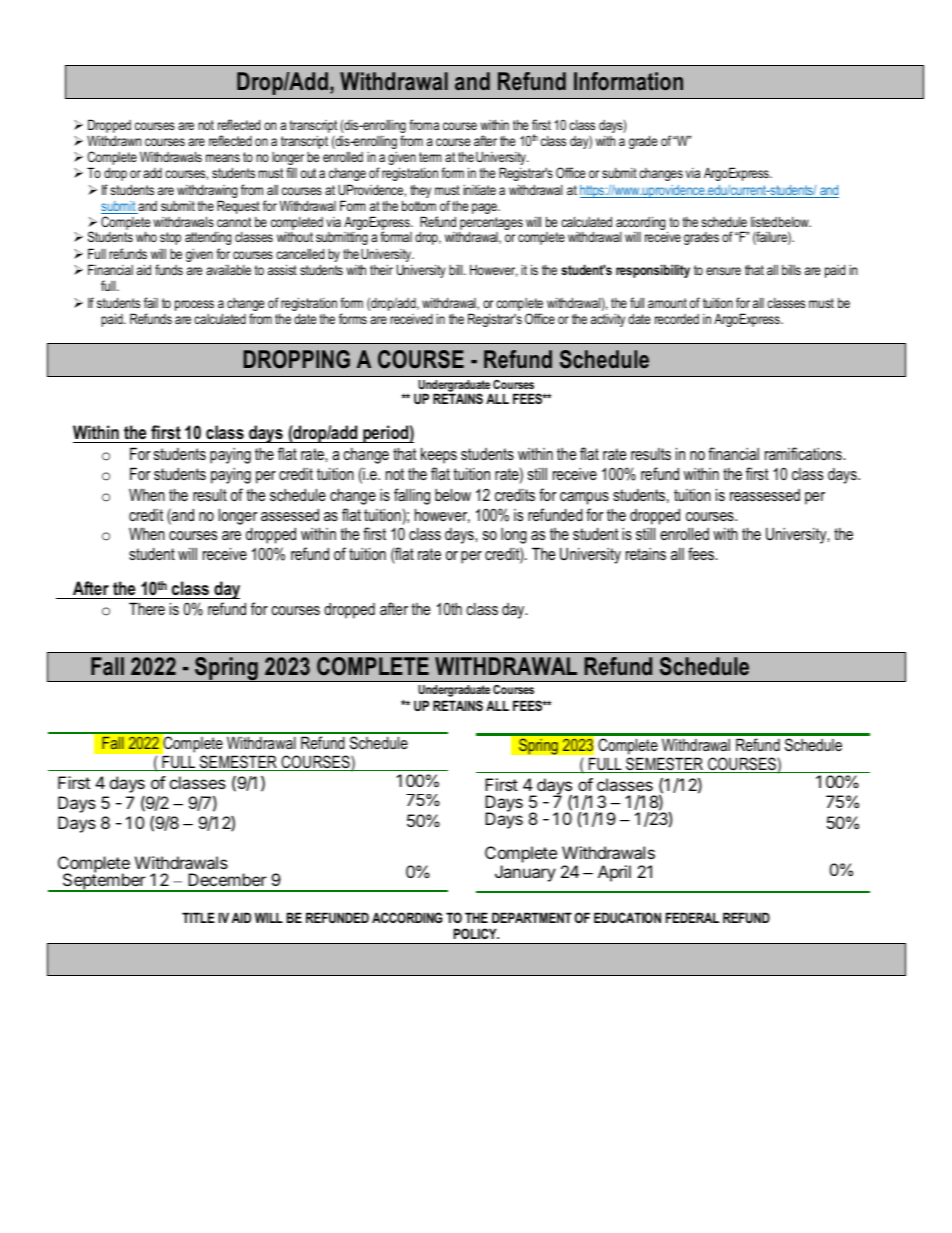  What do you see at coordinates (147, 608) in the screenshot?
I see `There` at bounding box center [147, 608].
